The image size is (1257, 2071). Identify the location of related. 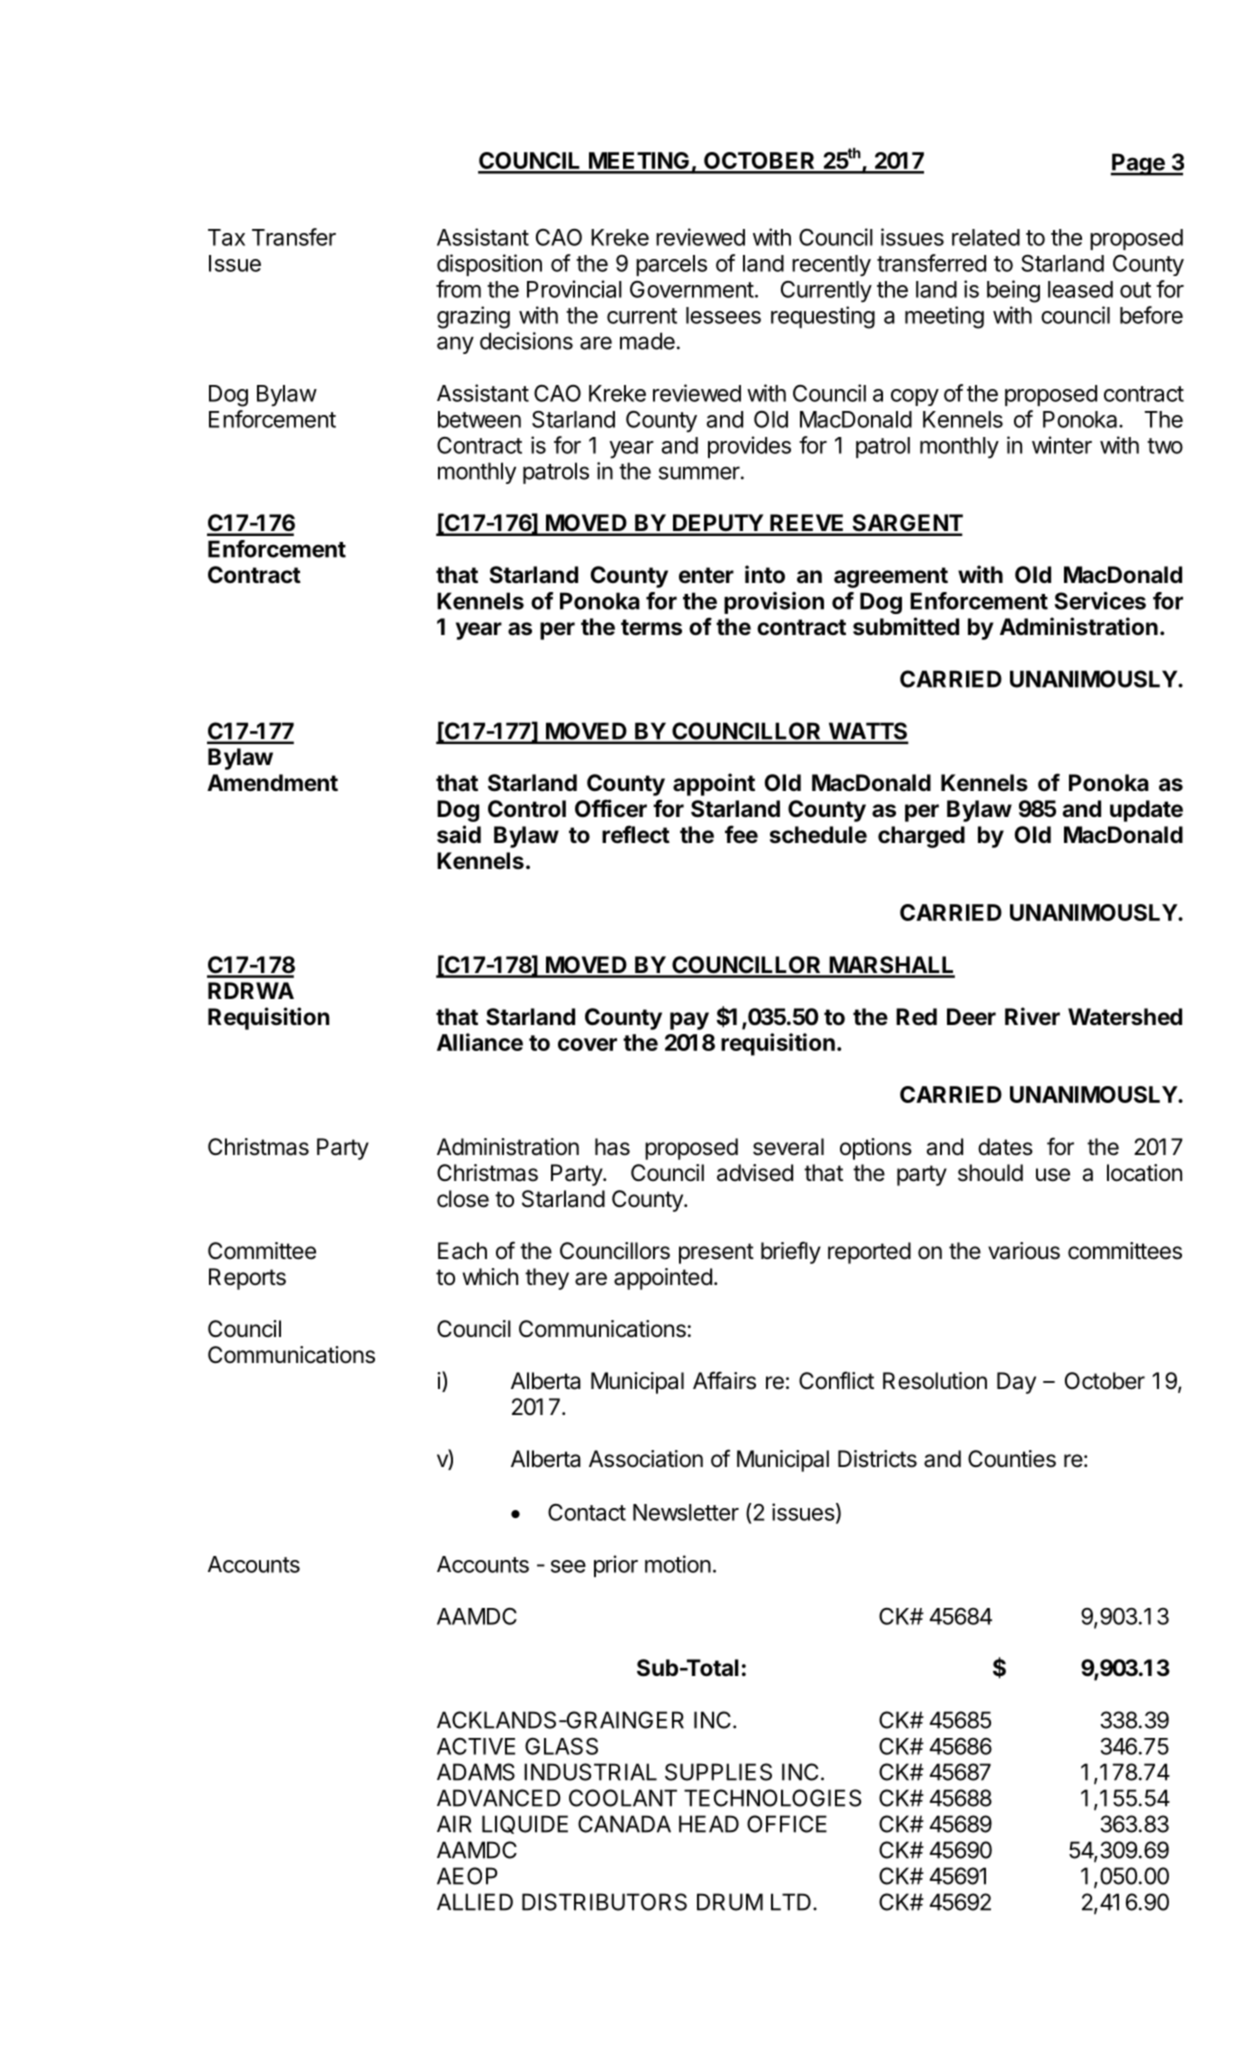
(986, 237).
